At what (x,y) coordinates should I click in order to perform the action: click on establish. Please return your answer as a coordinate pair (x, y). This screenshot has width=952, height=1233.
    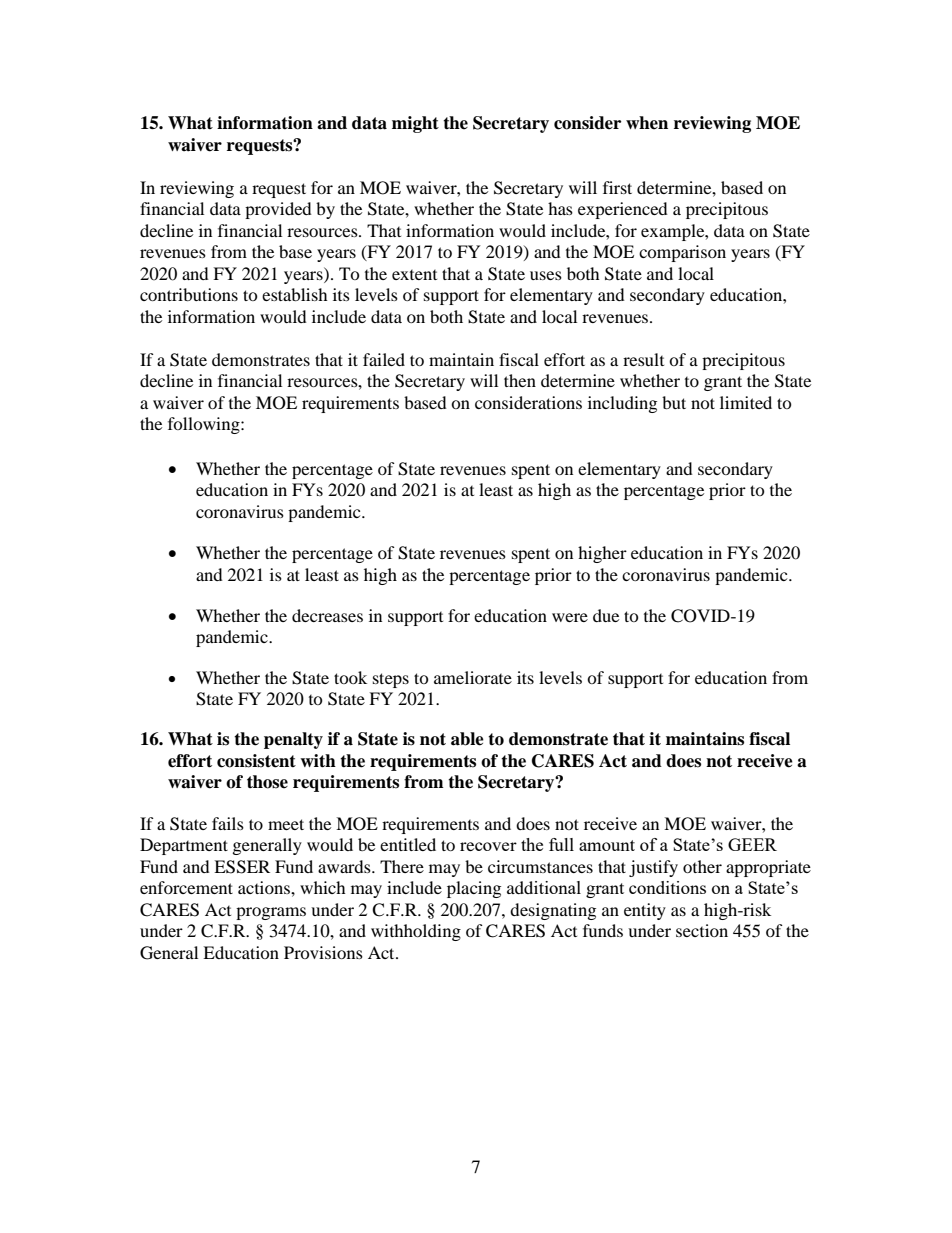
    Looking at the image, I should click on (295, 294).
